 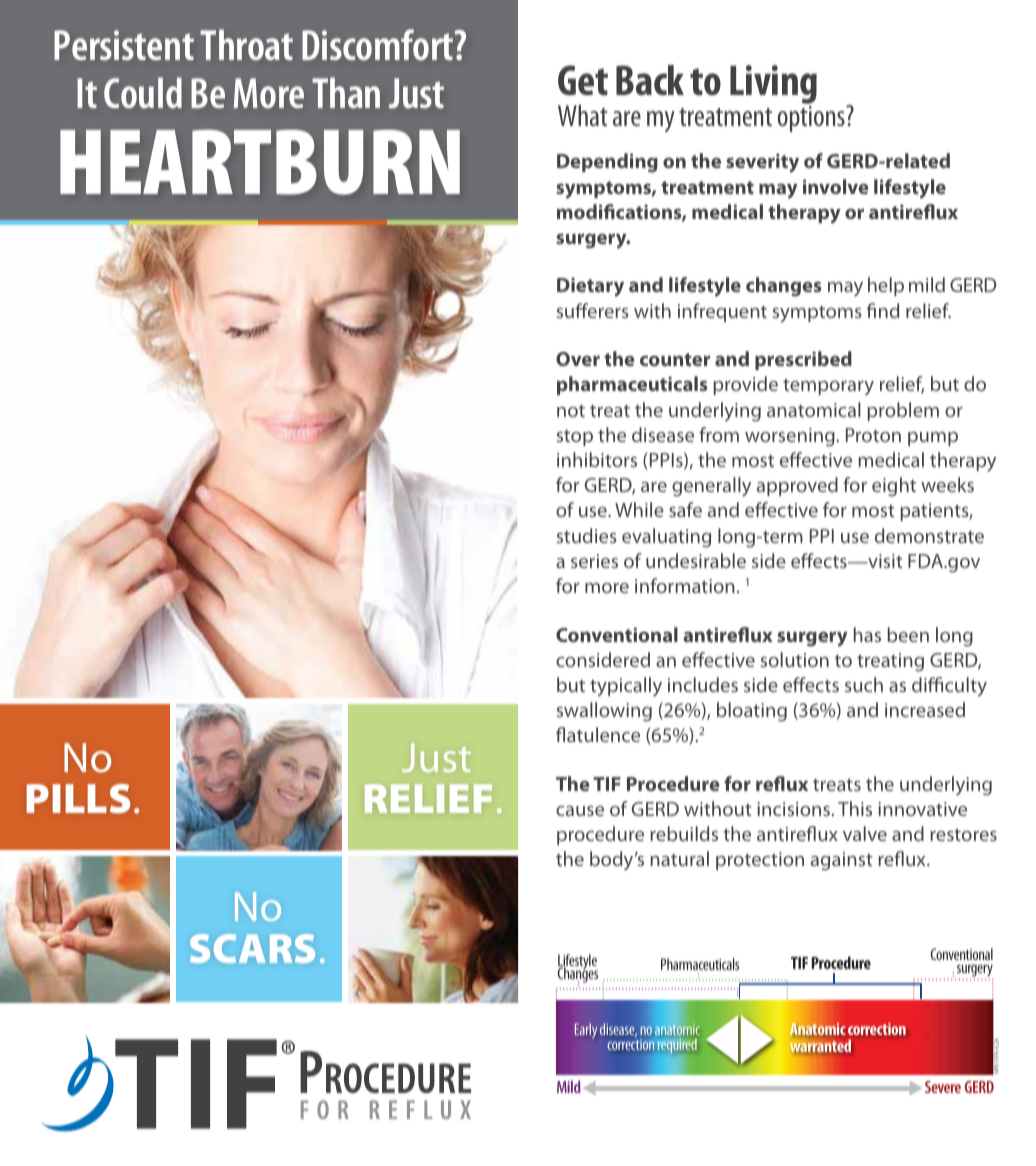 What do you see at coordinates (583, 80) in the document?
I see `Get` at bounding box center [583, 80].
